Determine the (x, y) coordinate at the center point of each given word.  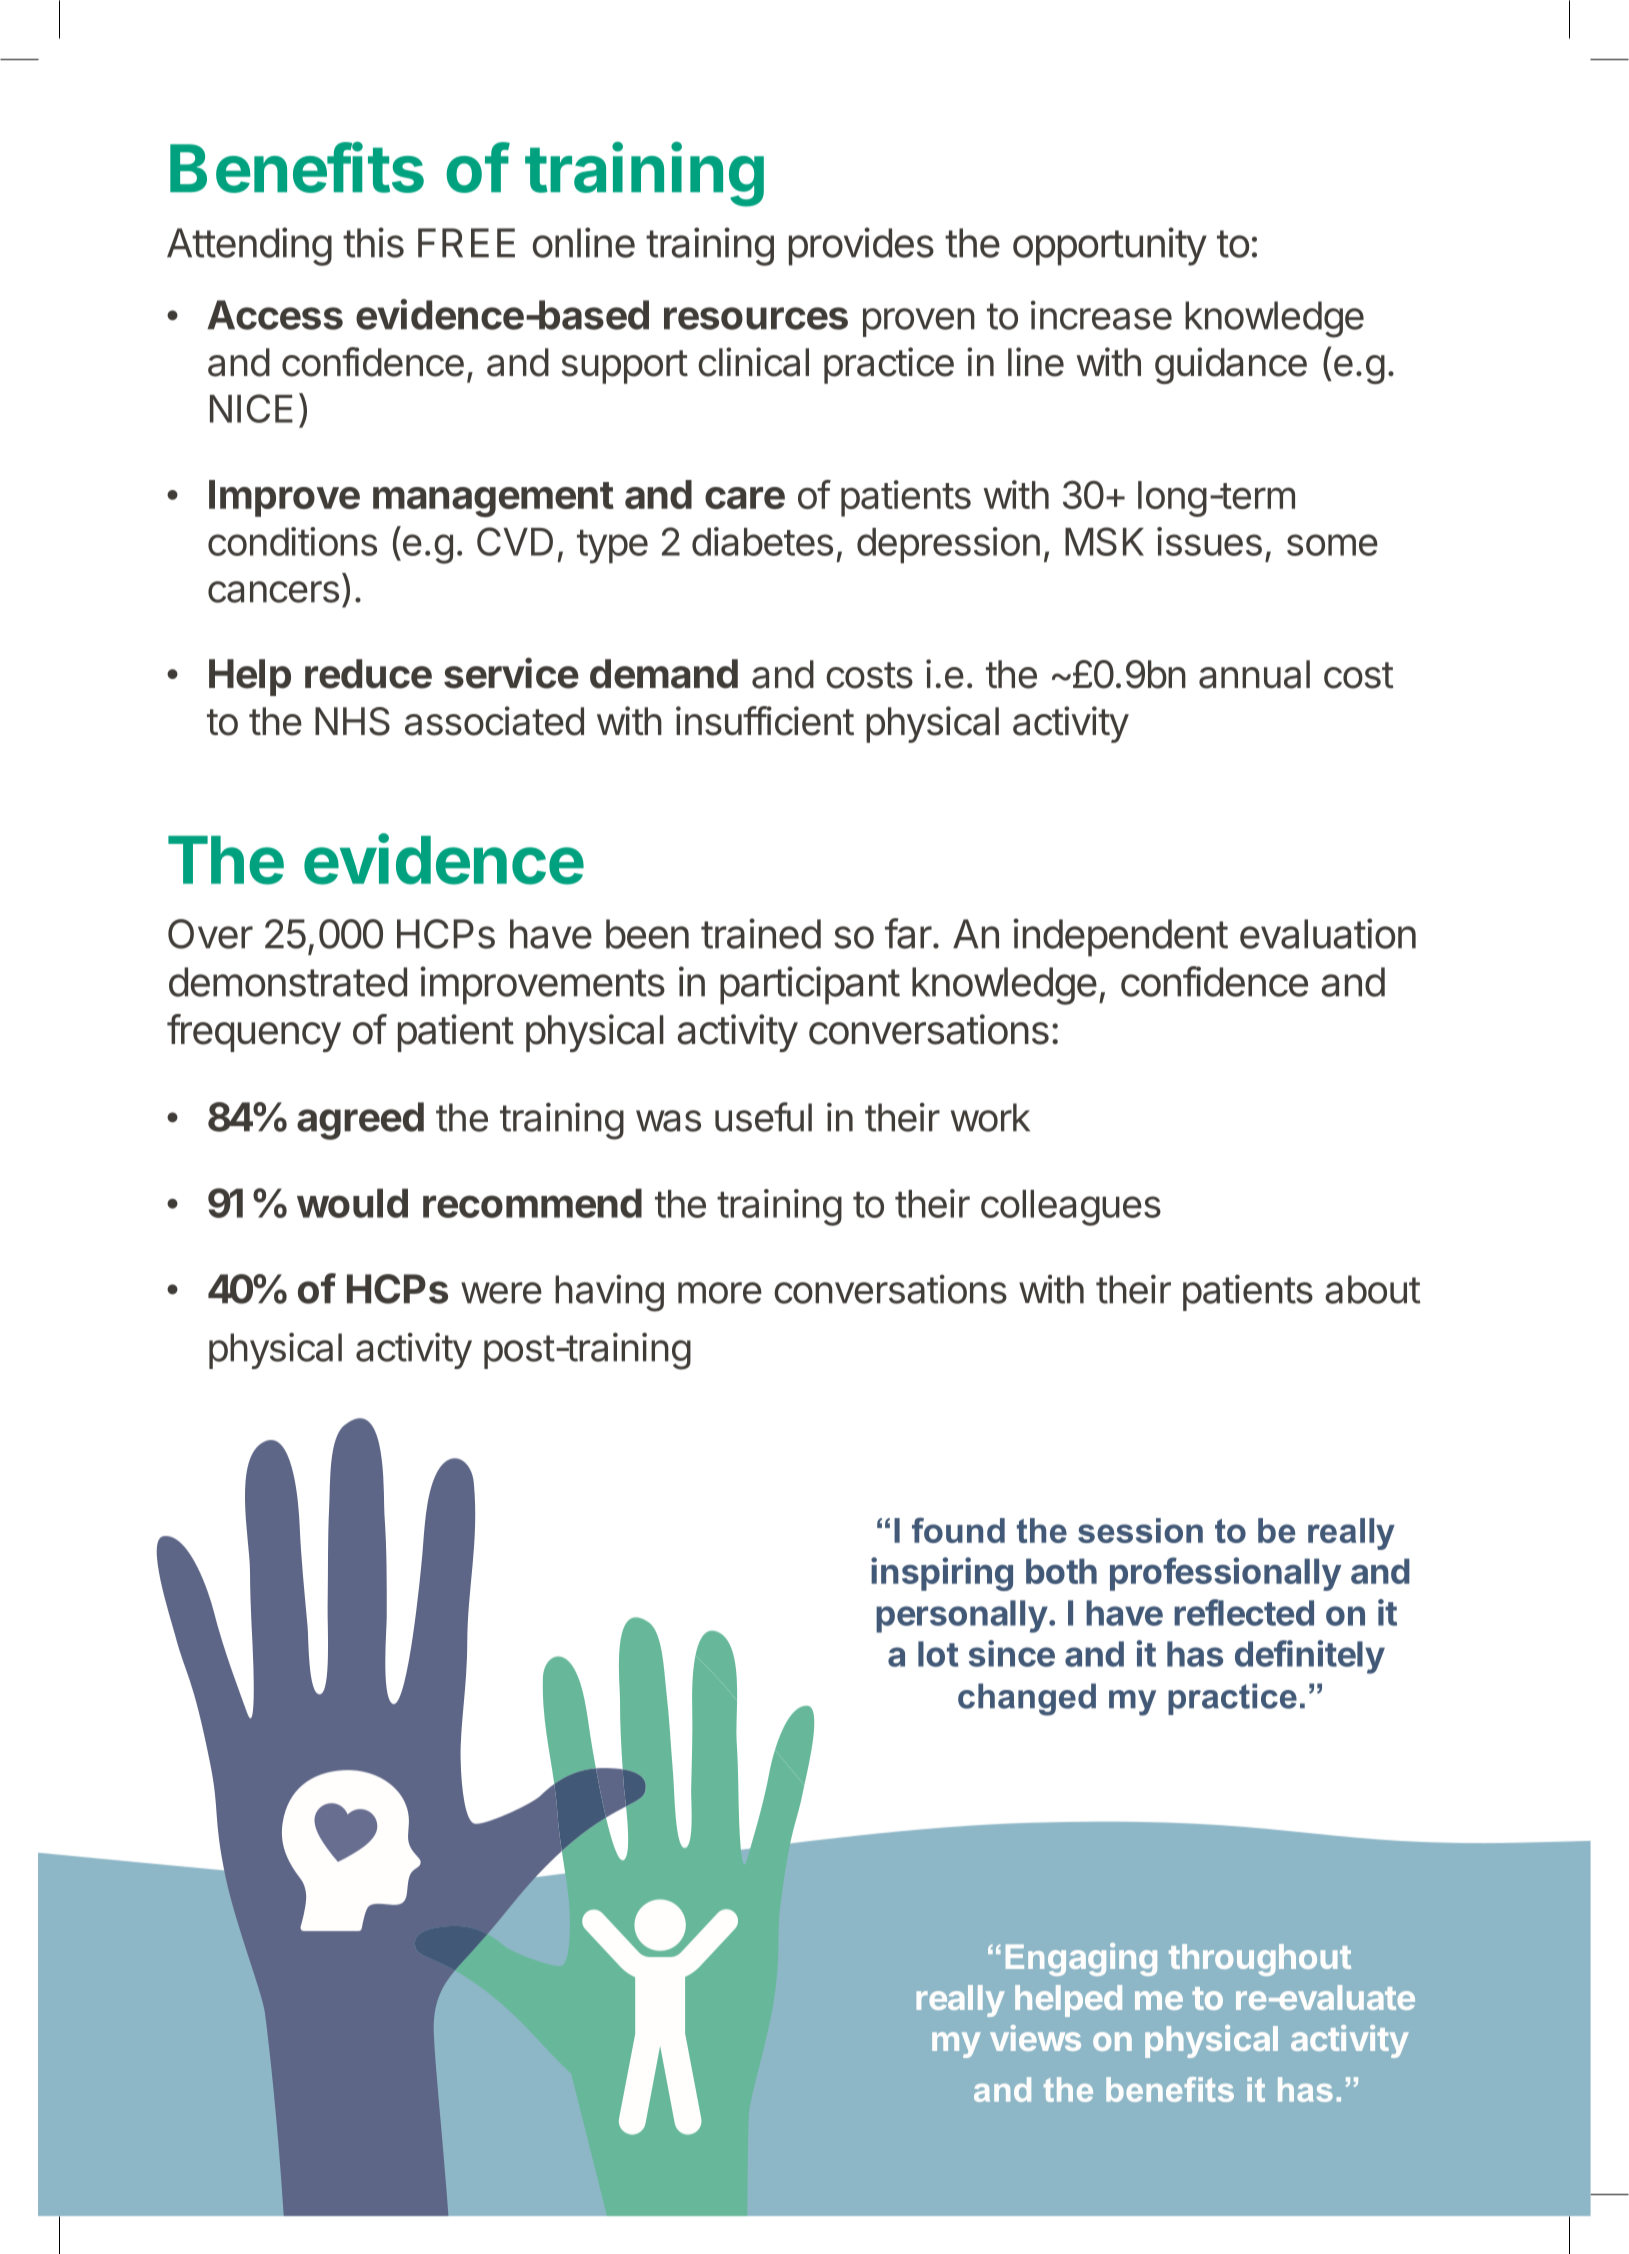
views (1035, 2038)
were (501, 1293)
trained (761, 933)
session (1140, 1530)
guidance (1231, 365)
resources (756, 318)
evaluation (1328, 933)
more (720, 1293)
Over (210, 934)
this (373, 242)
